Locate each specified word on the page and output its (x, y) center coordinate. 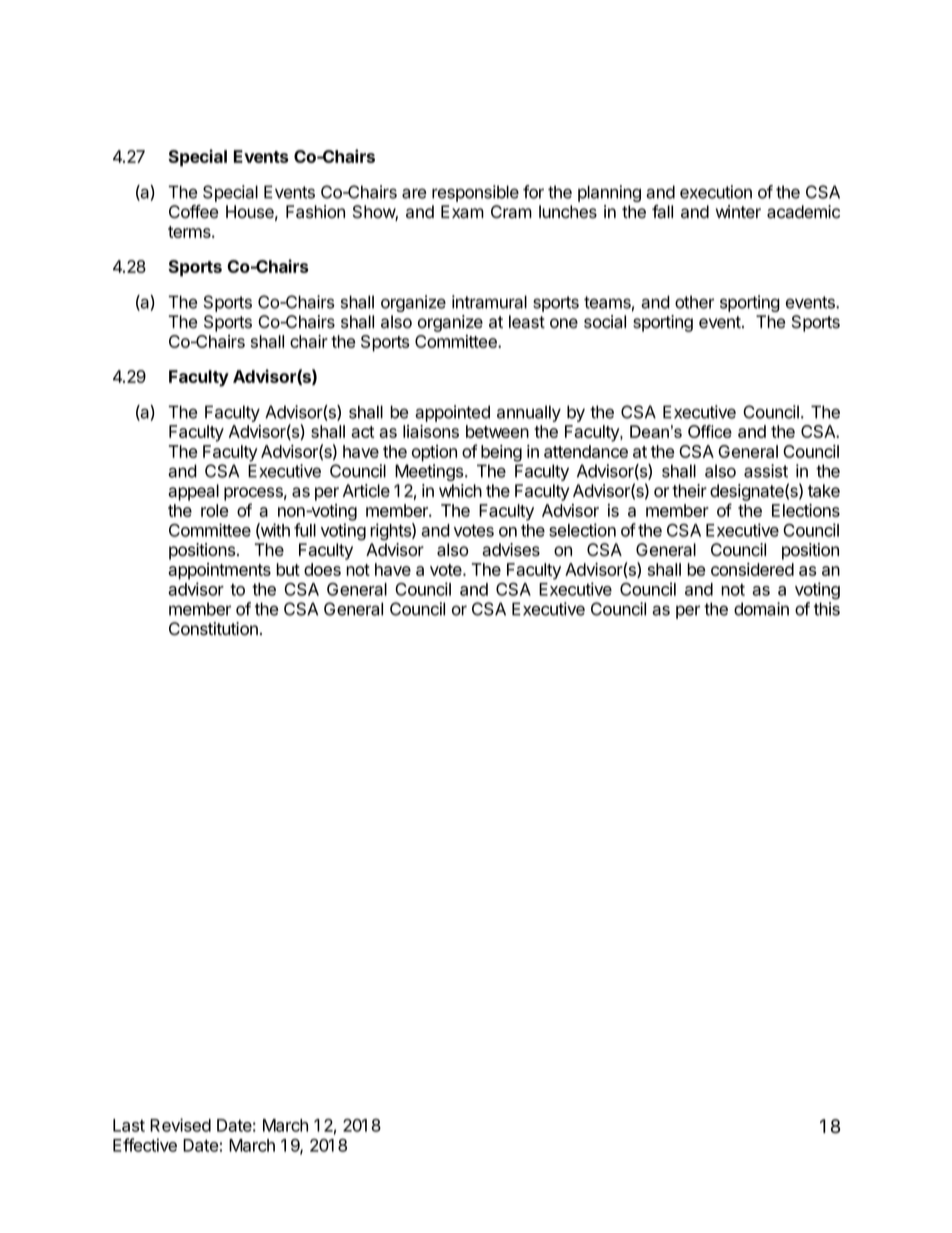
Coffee (193, 212)
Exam (462, 212)
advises (511, 550)
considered (752, 569)
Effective (145, 1145)
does (322, 569)
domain (761, 609)
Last (129, 1125)
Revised (180, 1125)
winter (738, 212)
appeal (193, 492)
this (827, 609)
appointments (219, 571)
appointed (452, 413)
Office (710, 431)
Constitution (213, 629)
